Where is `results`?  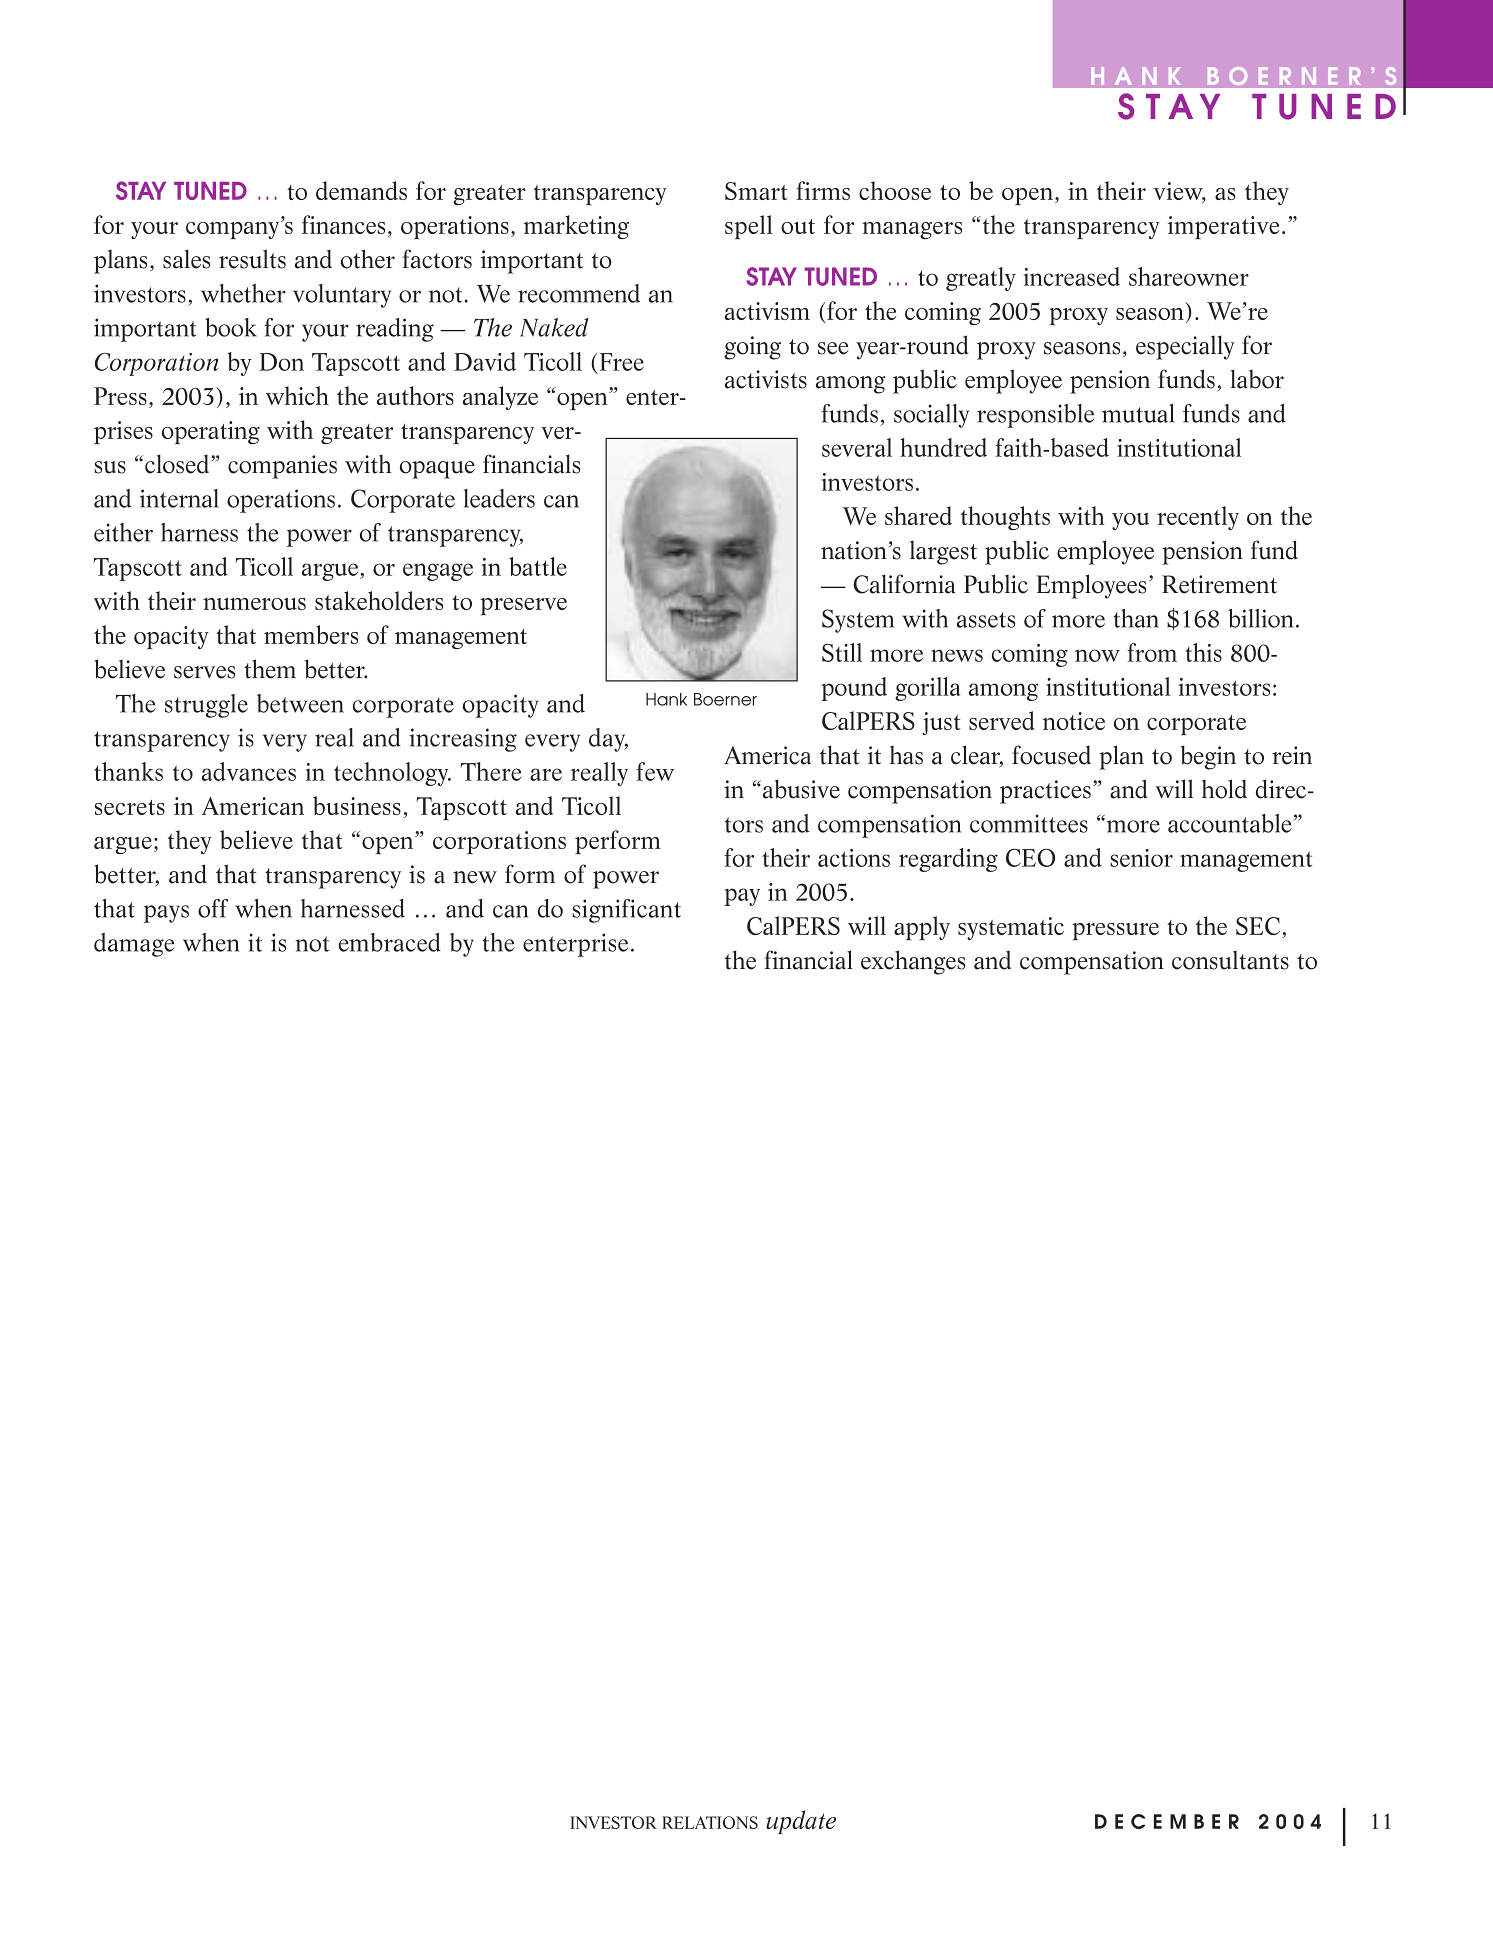 results is located at coordinates (252, 259).
